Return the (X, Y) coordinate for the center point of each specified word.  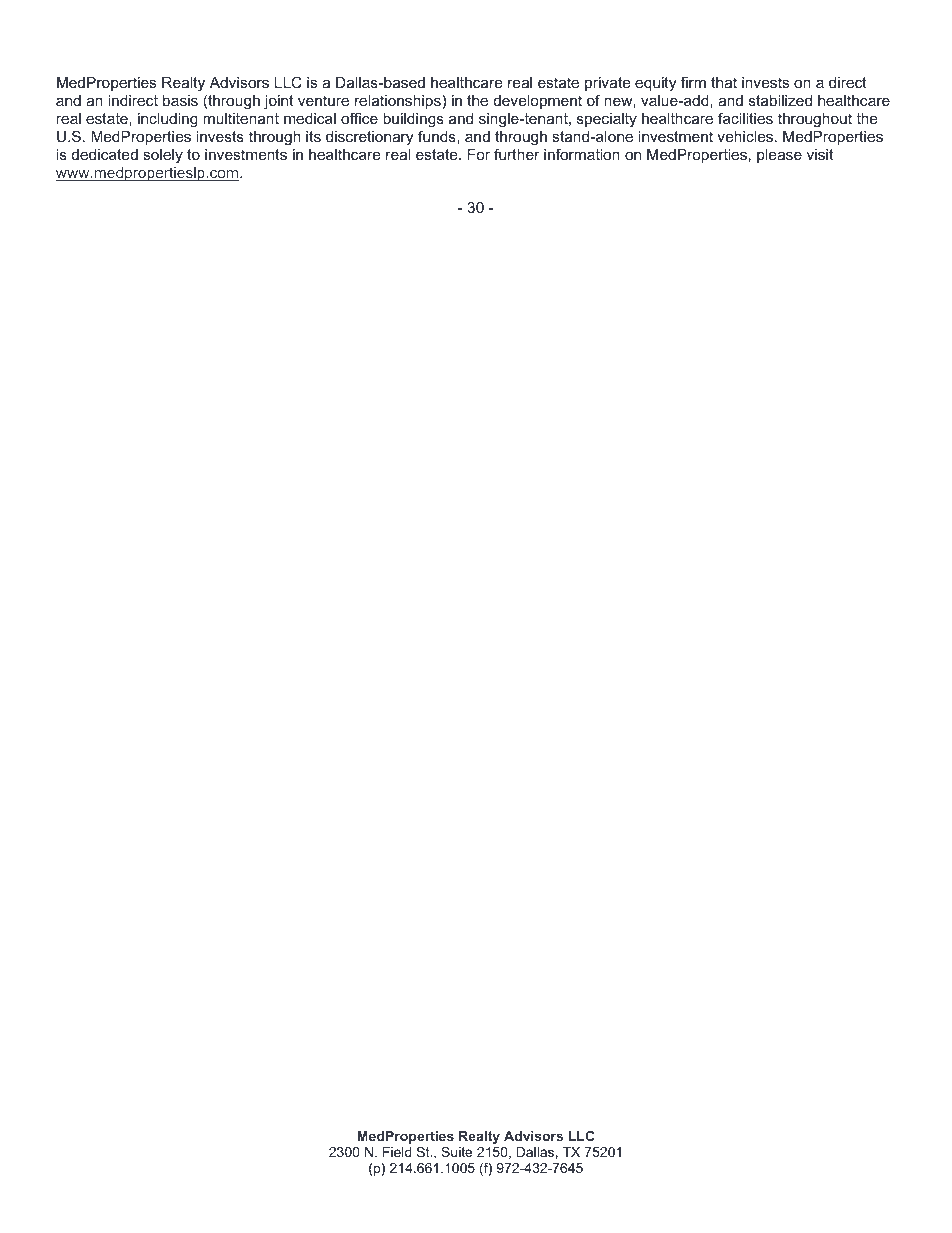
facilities (745, 118)
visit (820, 154)
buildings (413, 120)
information (582, 154)
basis (180, 100)
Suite (456, 1152)
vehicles (745, 136)
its (313, 136)
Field (397, 1152)
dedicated (105, 154)
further (517, 154)
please (779, 156)
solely (163, 156)
